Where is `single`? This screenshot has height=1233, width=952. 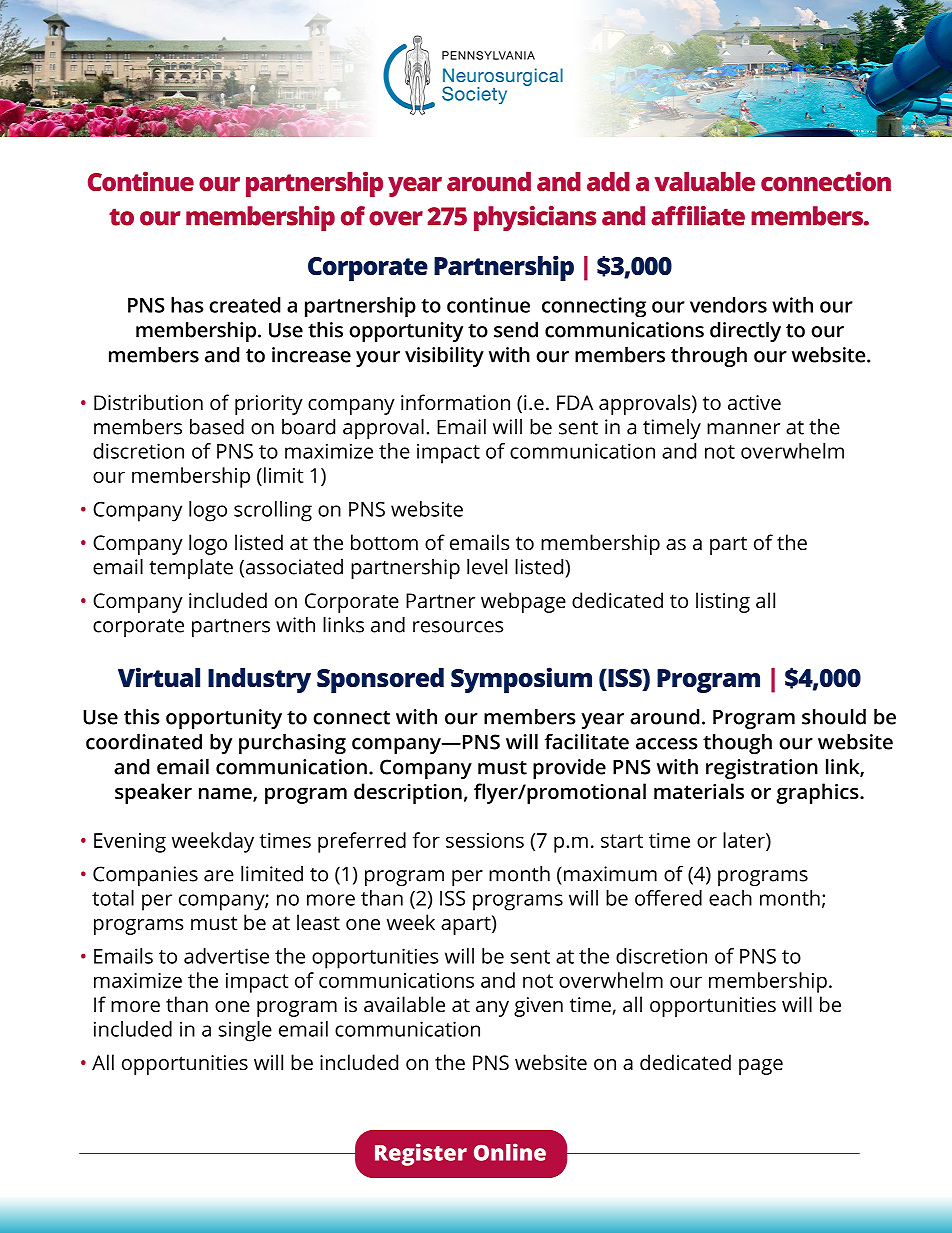 single is located at coordinates (245, 1031).
